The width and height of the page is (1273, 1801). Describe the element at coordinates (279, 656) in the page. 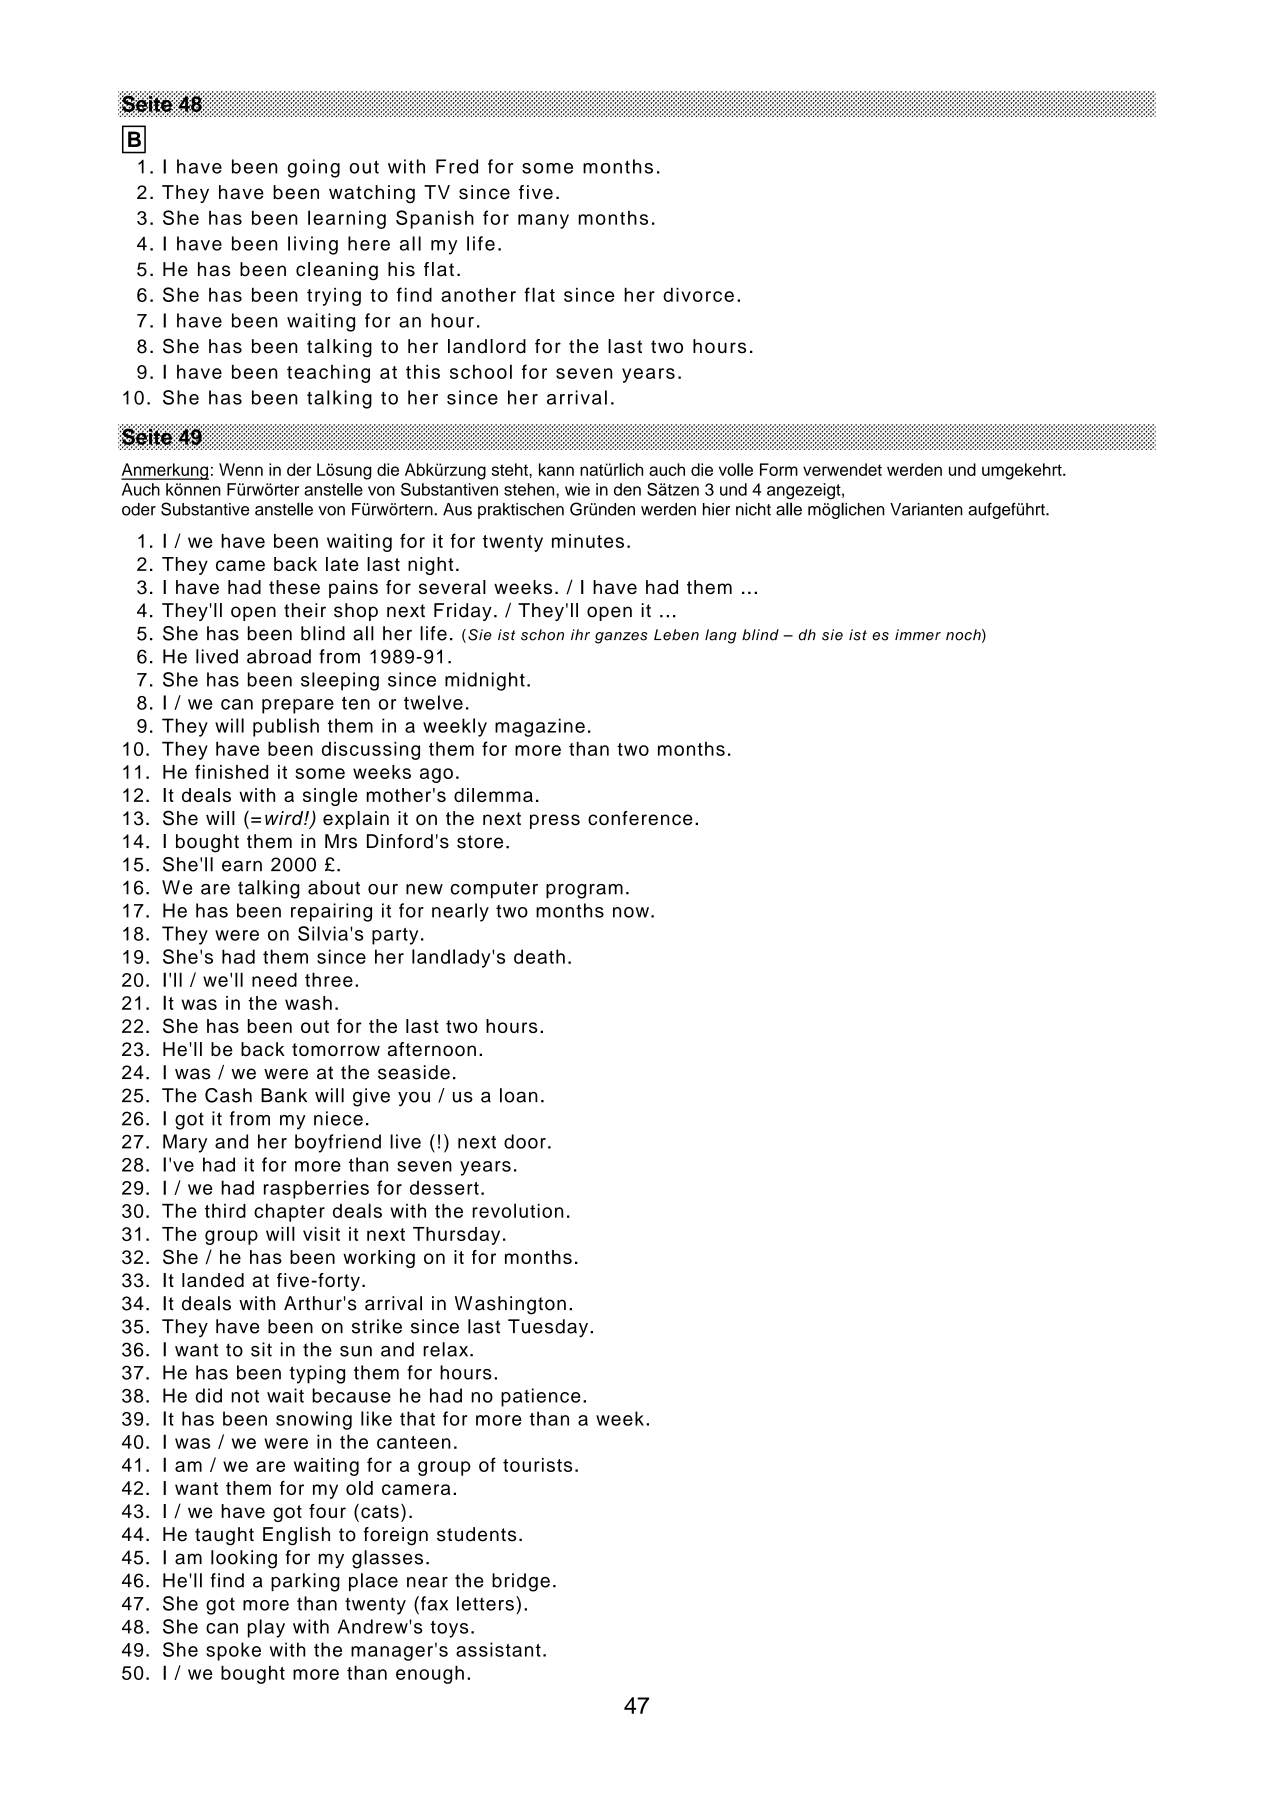

I see `abroad` at that location.
